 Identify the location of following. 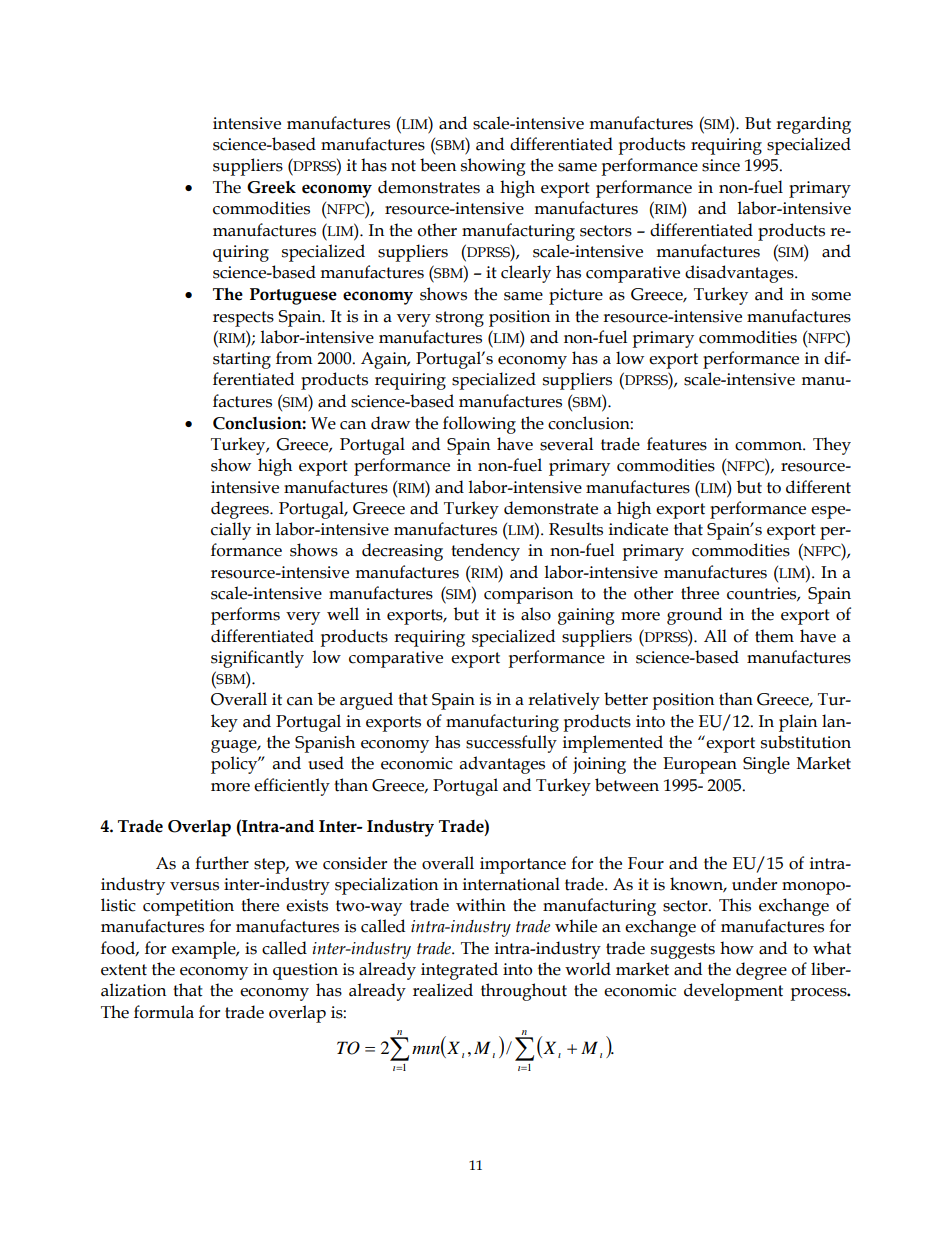
(479, 425).
